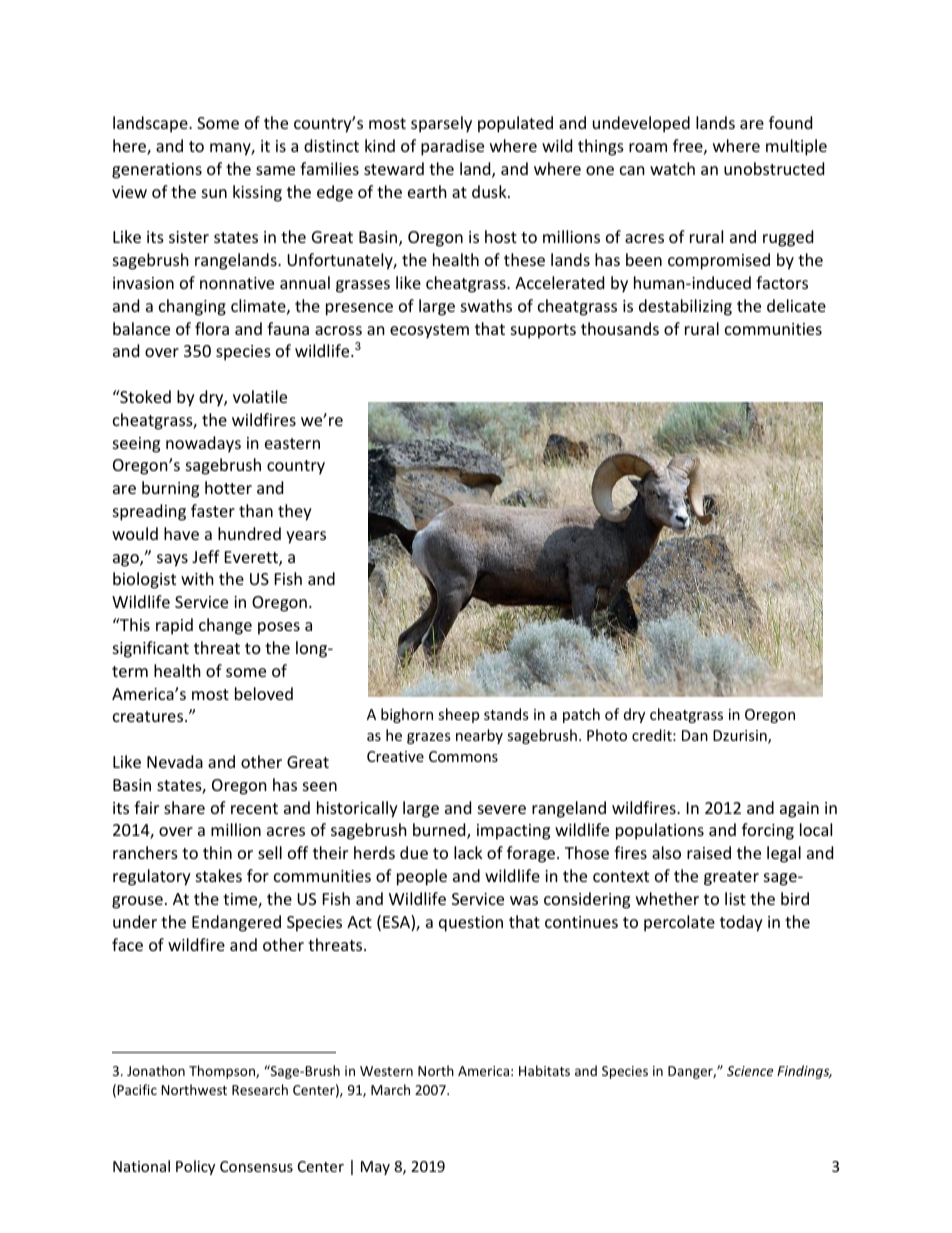 The height and width of the image is (1233, 952). Describe the element at coordinates (768, 831) in the image. I see `forcing` at that location.
